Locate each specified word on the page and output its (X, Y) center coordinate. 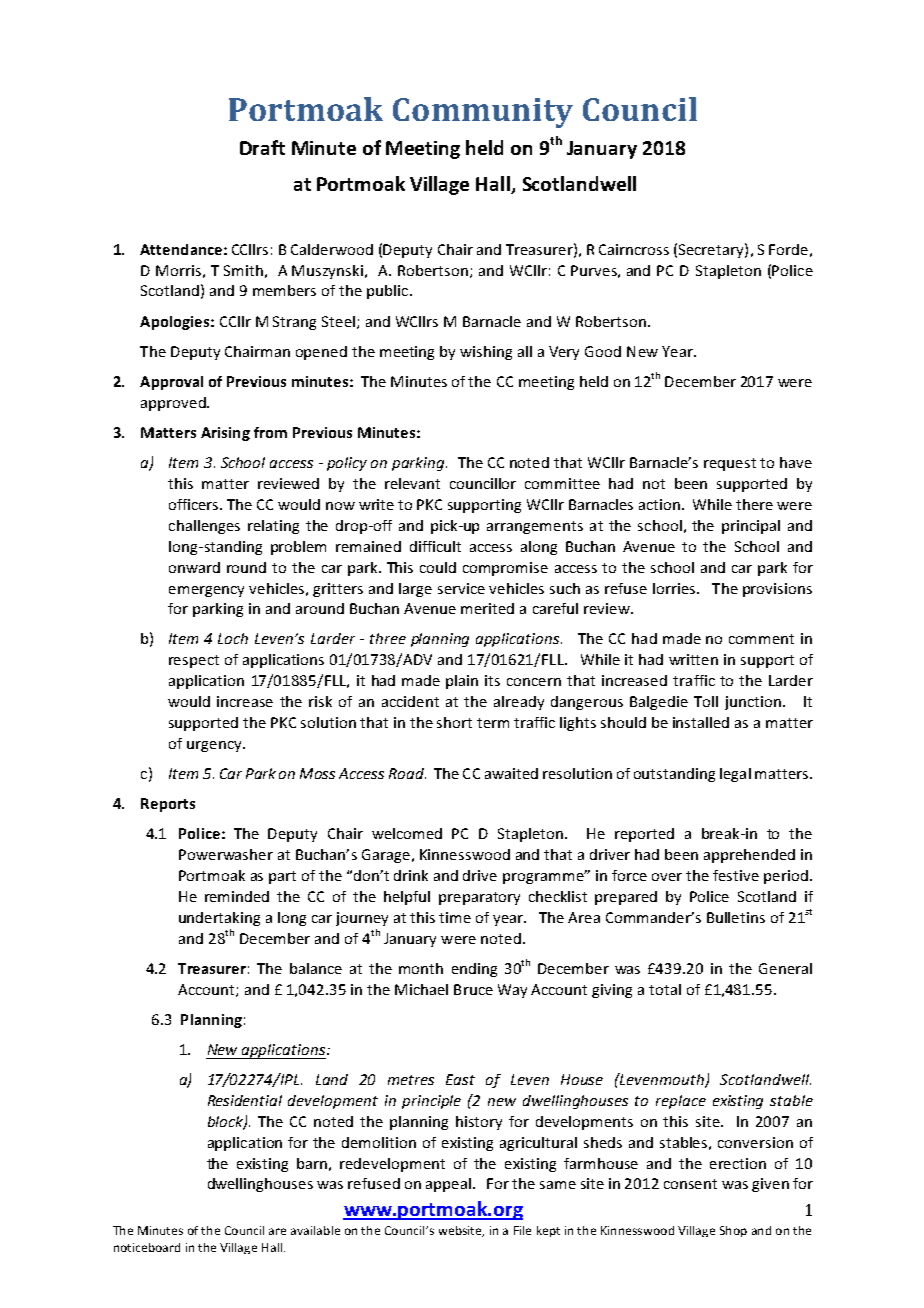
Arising (225, 434)
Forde (788, 249)
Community (483, 113)
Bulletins (736, 917)
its (492, 680)
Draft (262, 147)
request (730, 464)
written (693, 659)
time (455, 917)
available (315, 1230)
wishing (486, 353)
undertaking (219, 919)
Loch (233, 638)
